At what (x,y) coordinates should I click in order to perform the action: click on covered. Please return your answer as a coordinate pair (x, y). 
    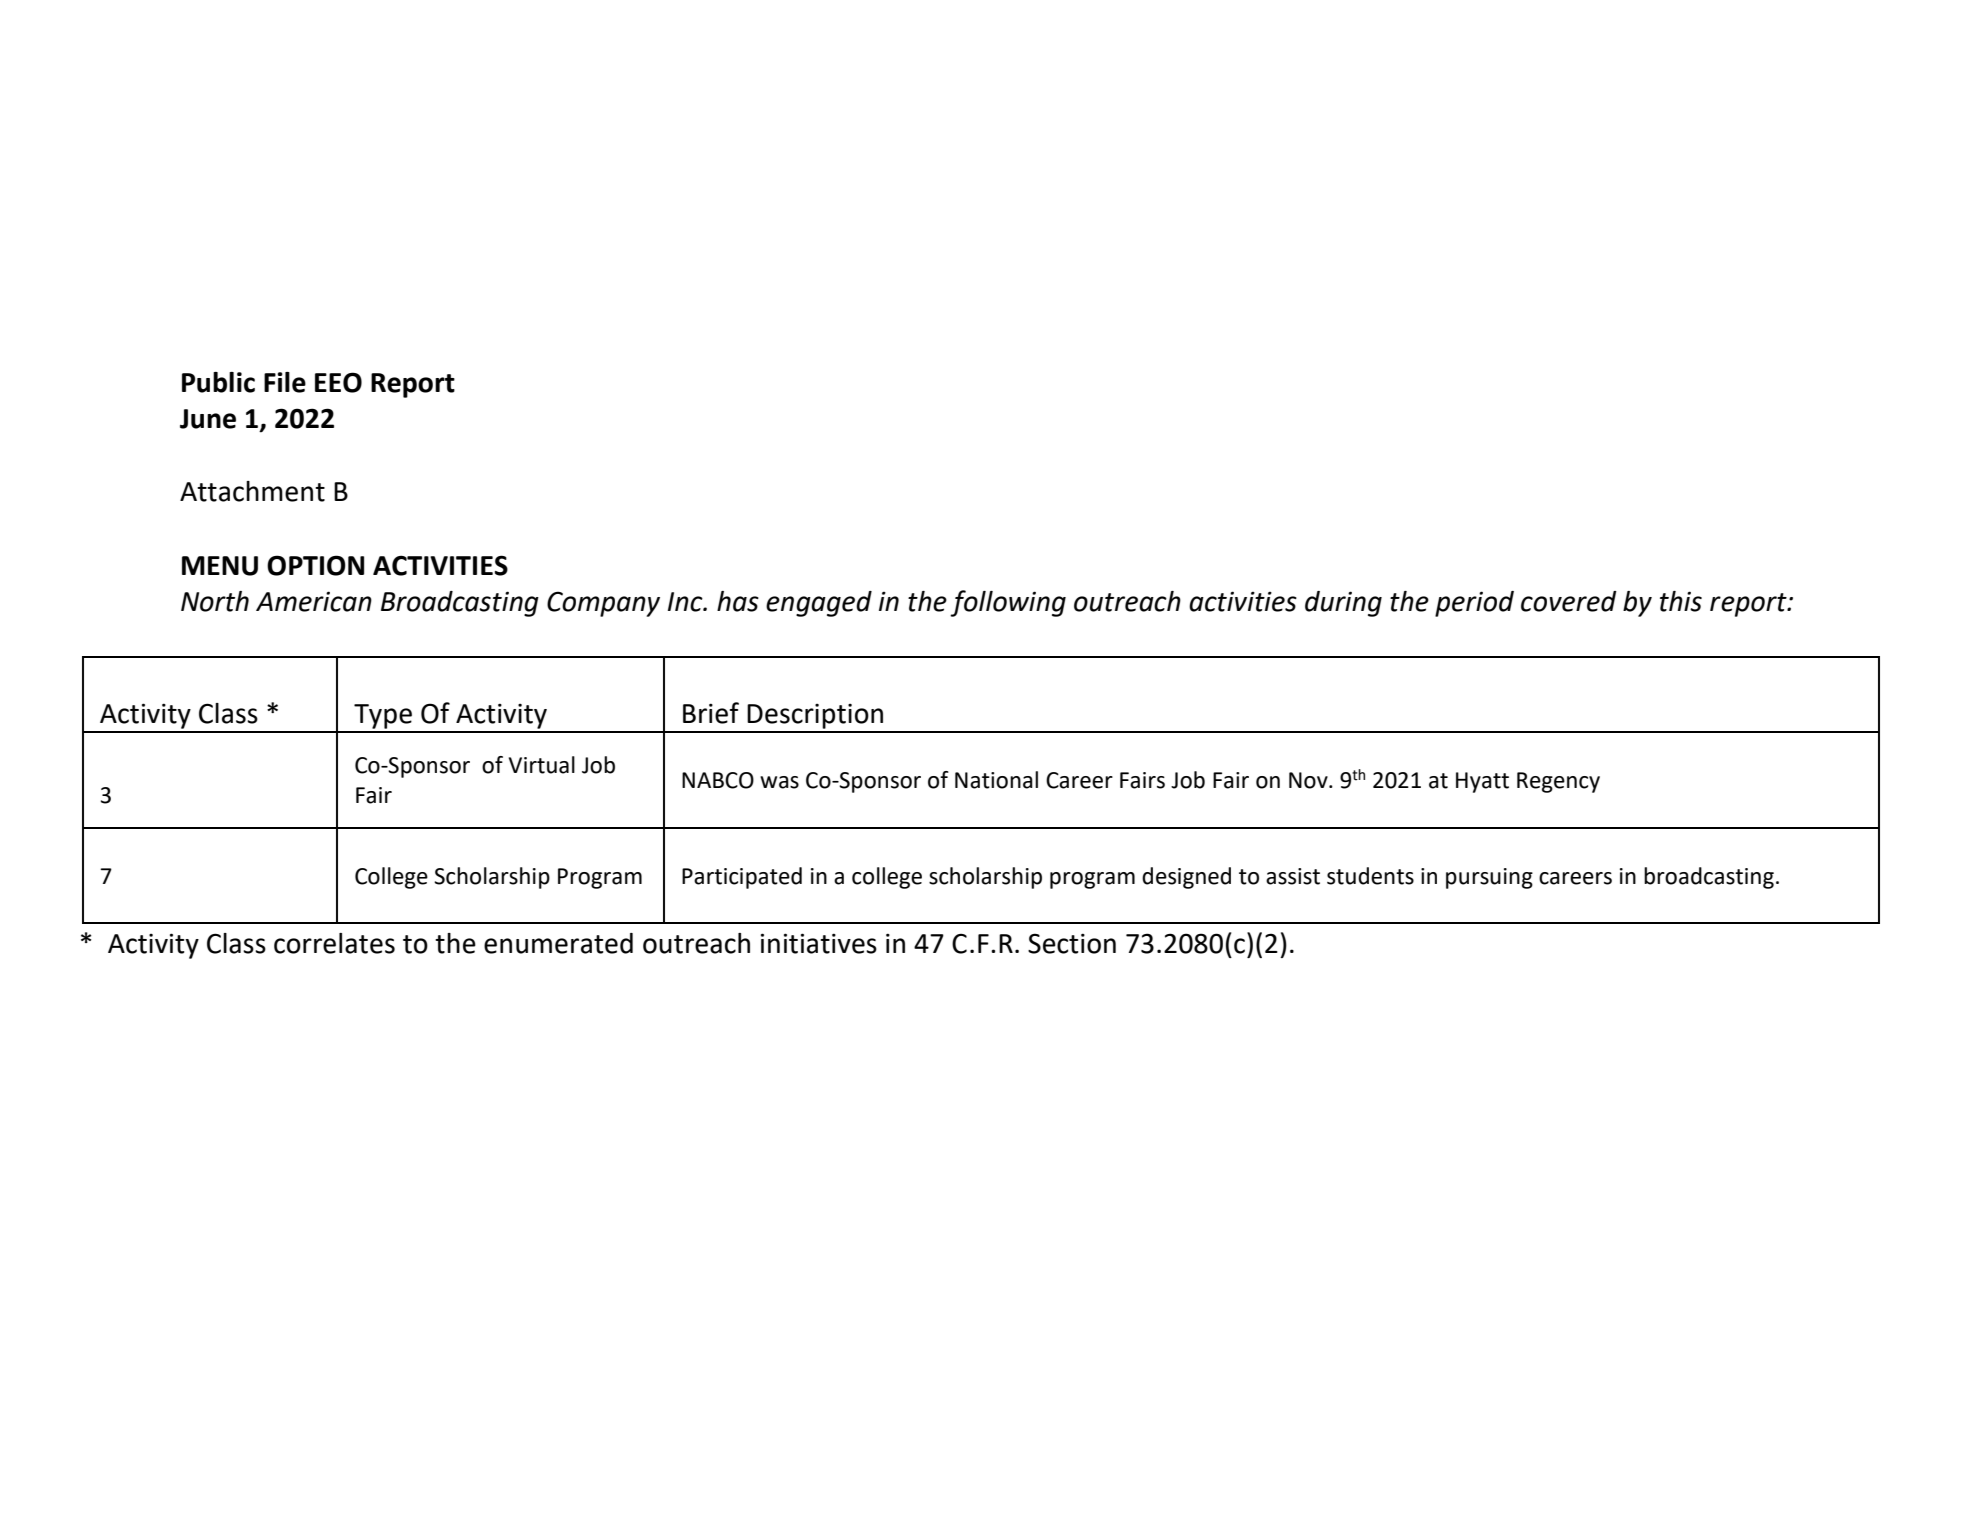
    Looking at the image, I should click on (1569, 601).
